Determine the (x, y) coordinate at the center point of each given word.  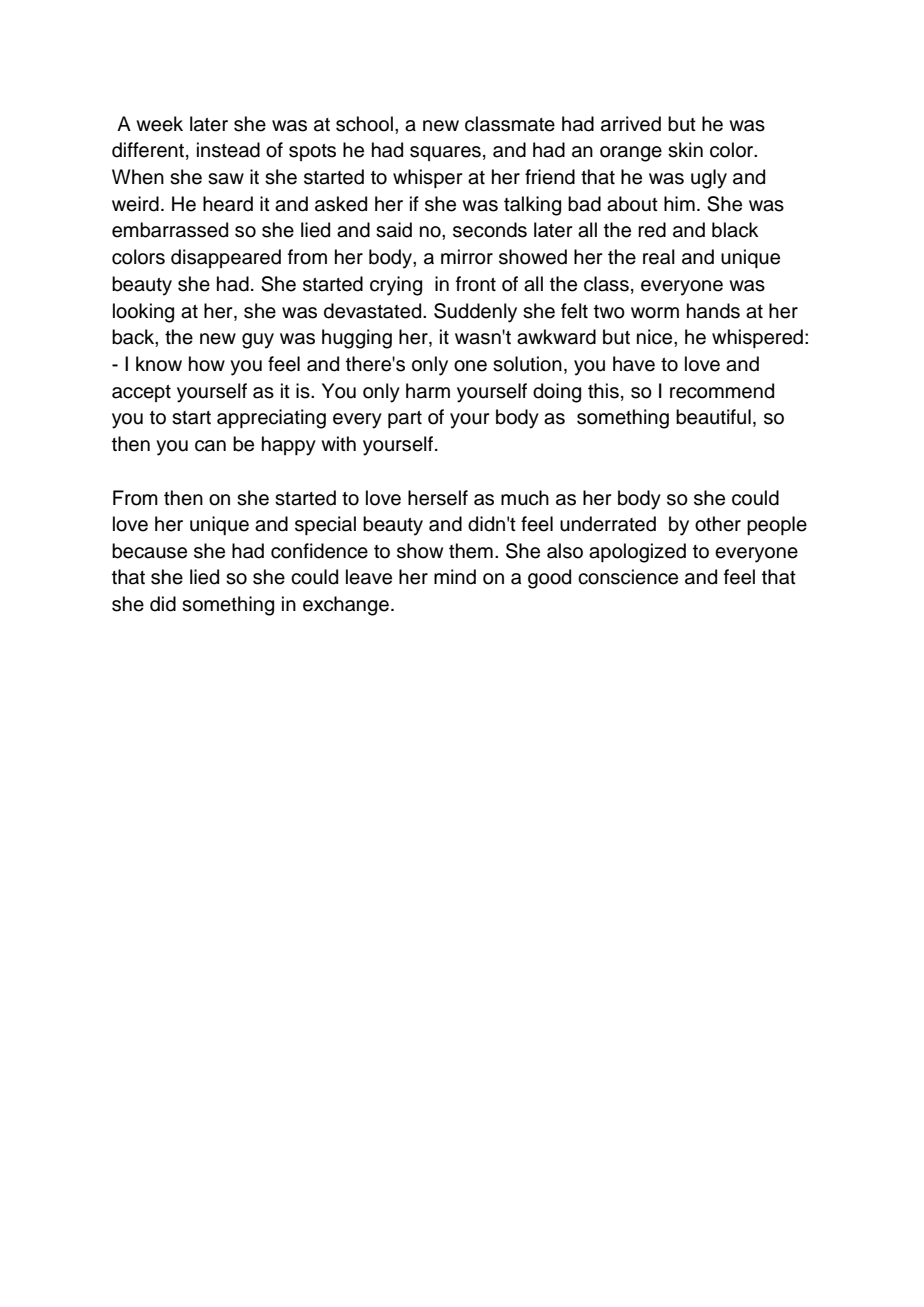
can (210, 446)
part (405, 419)
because (149, 551)
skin (685, 150)
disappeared (226, 258)
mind (455, 577)
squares (445, 153)
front (476, 284)
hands (713, 311)
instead (228, 150)
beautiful (713, 417)
